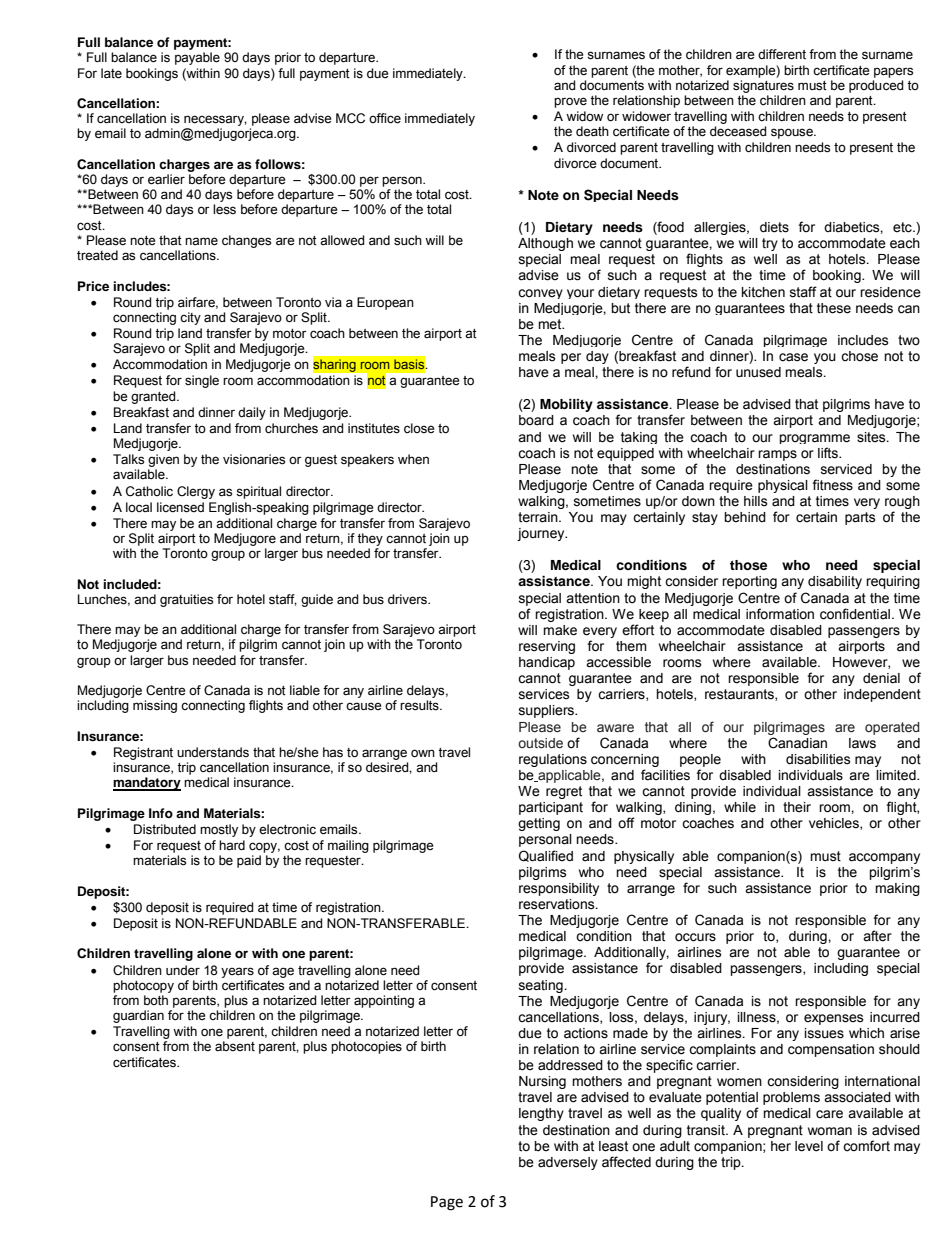 This document has height=1233, width=952. What do you see at coordinates (558, 904) in the document?
I see `reservations` at bounding box center [558, 904].
